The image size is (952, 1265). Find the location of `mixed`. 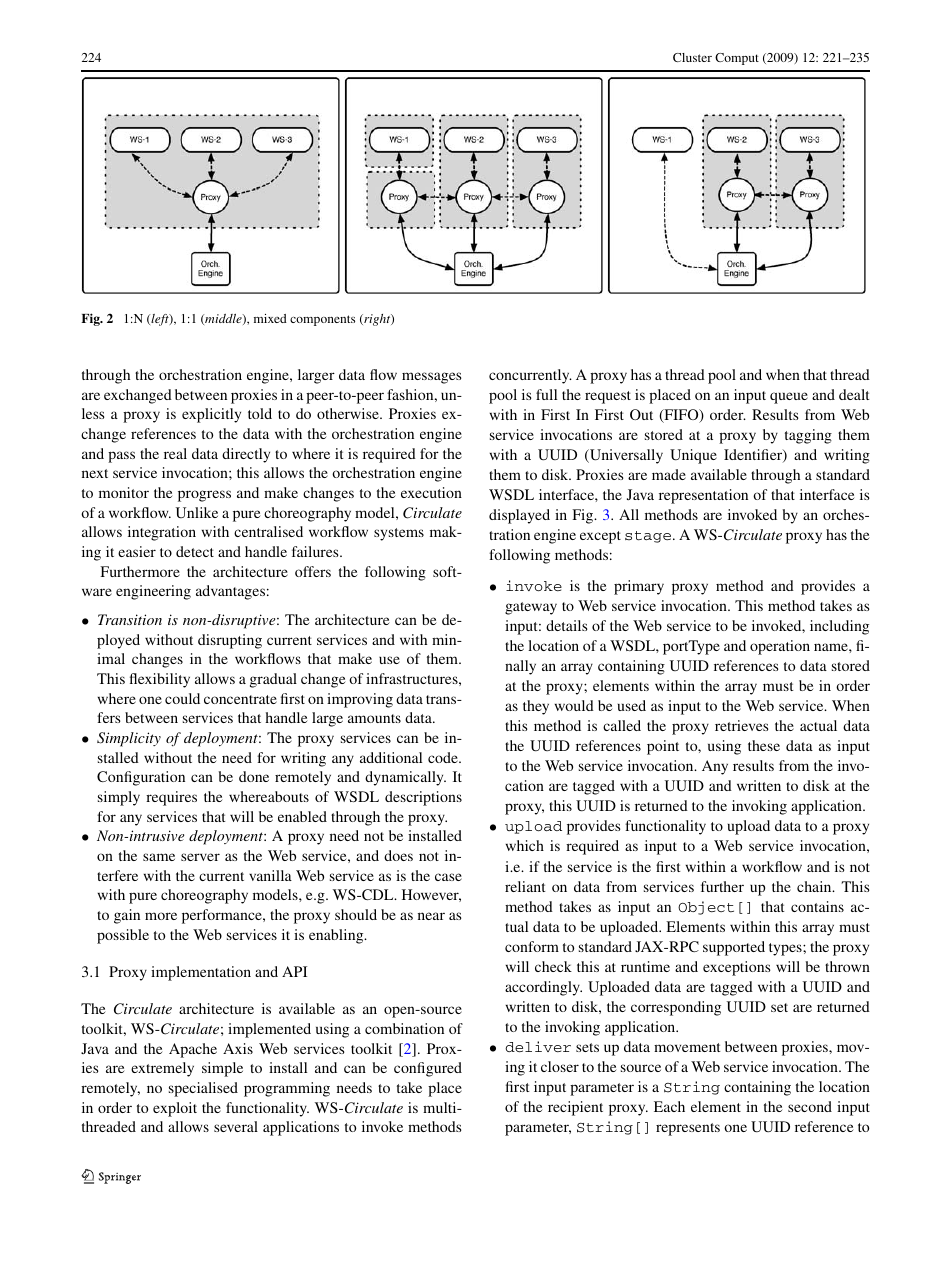

mixed is located at coordinates (270, 318).
